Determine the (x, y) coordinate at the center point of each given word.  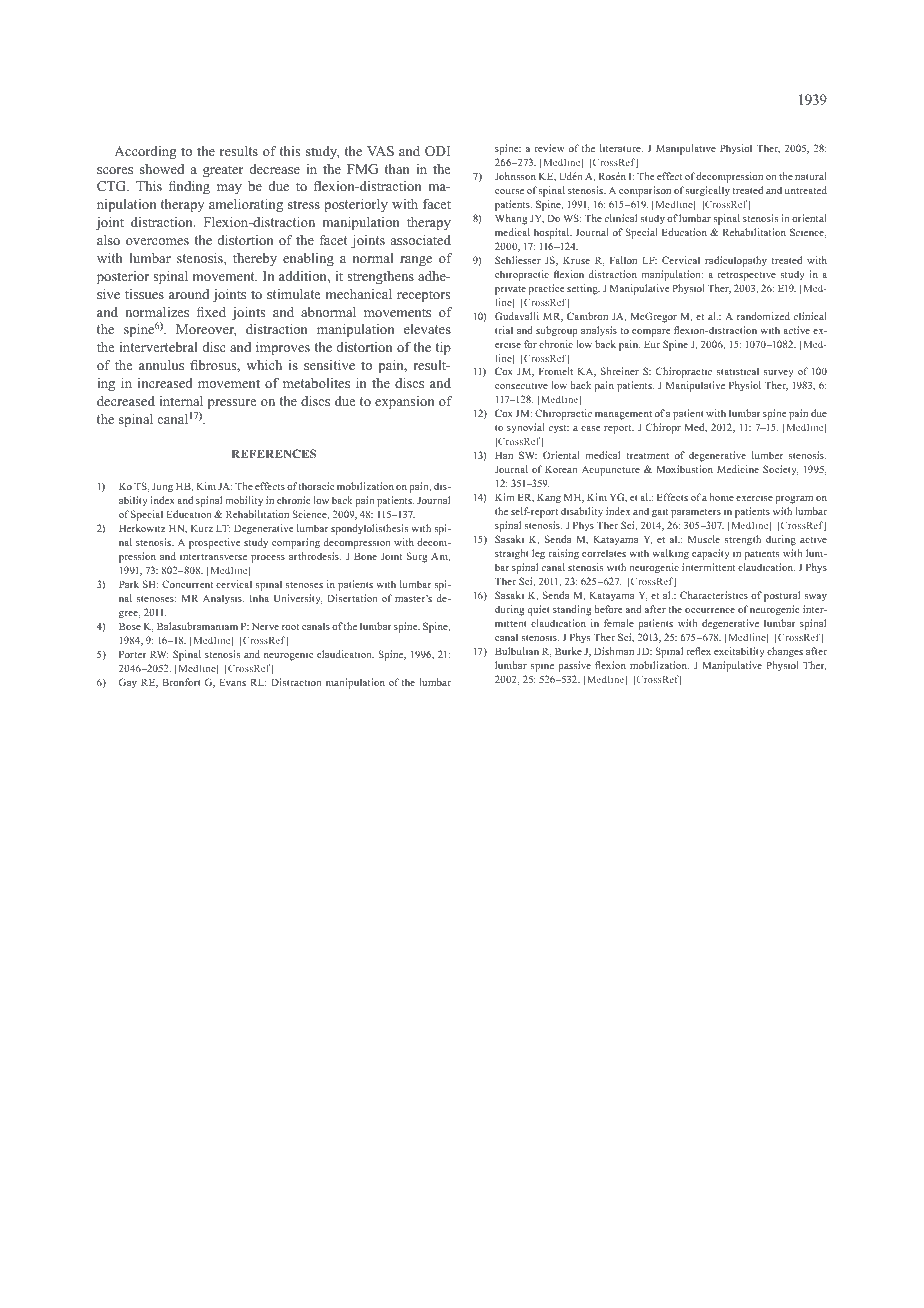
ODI (437, 151)
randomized (763, 316)
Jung (162, 487)
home (722, 497)
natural (811, 176)
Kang (549, 498)
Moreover (206, 330)
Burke (568, 651)
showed (162, 169)
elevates (427, 329)
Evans (232, 682)
